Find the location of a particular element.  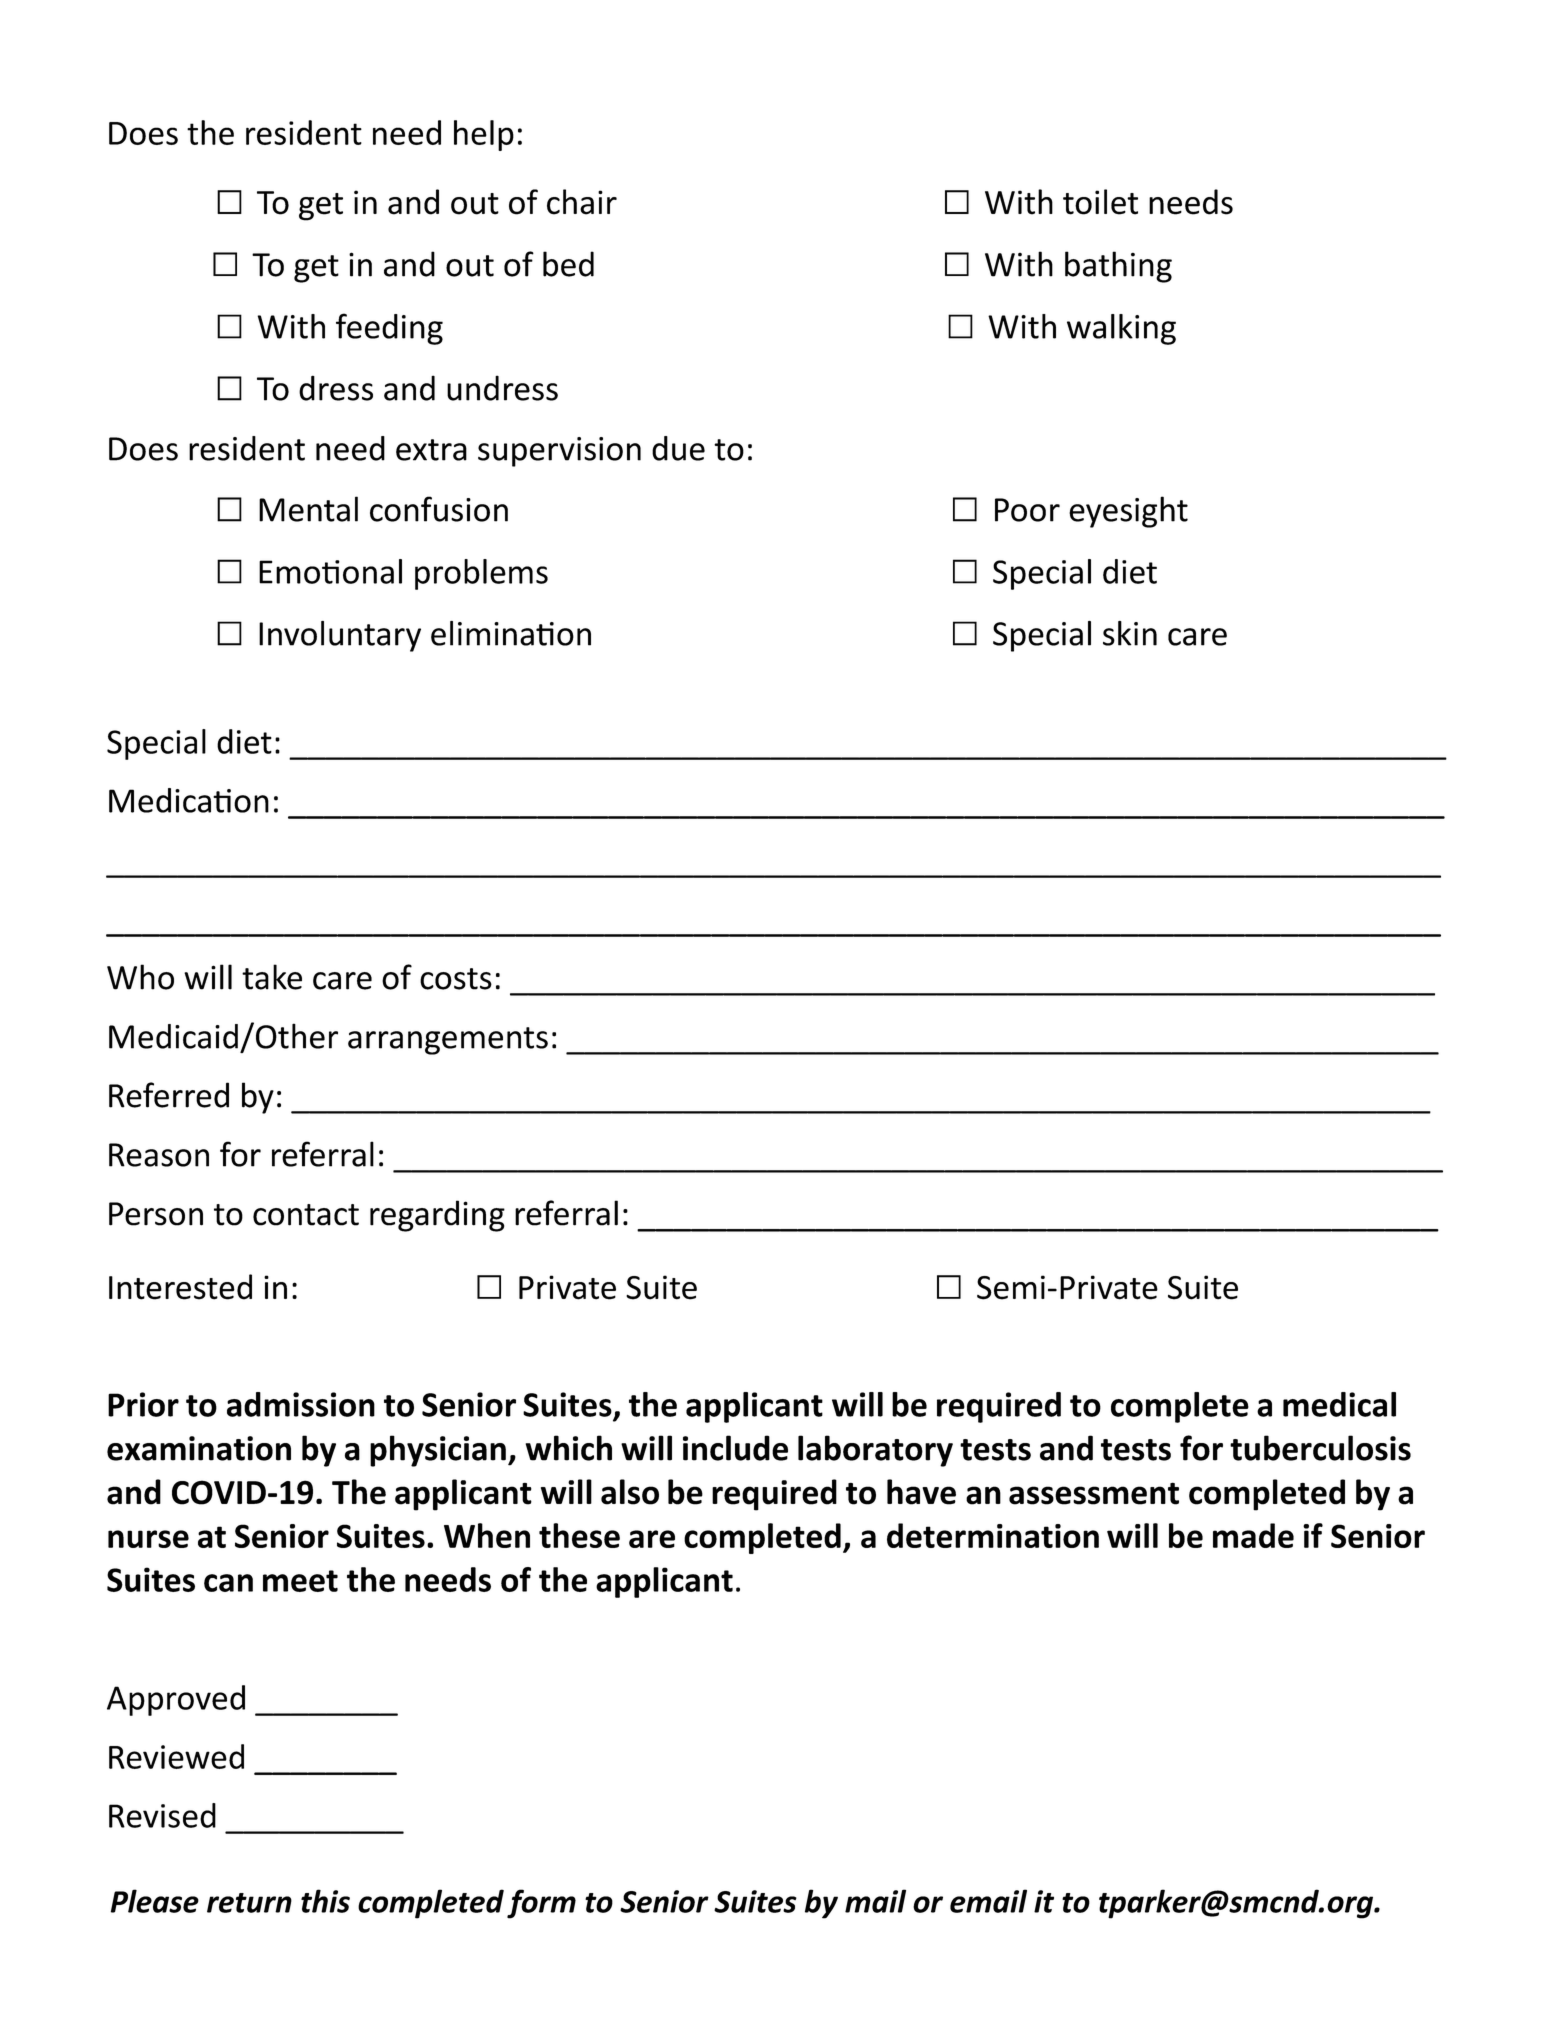

Interested is located at coordinates (180, 1287).
